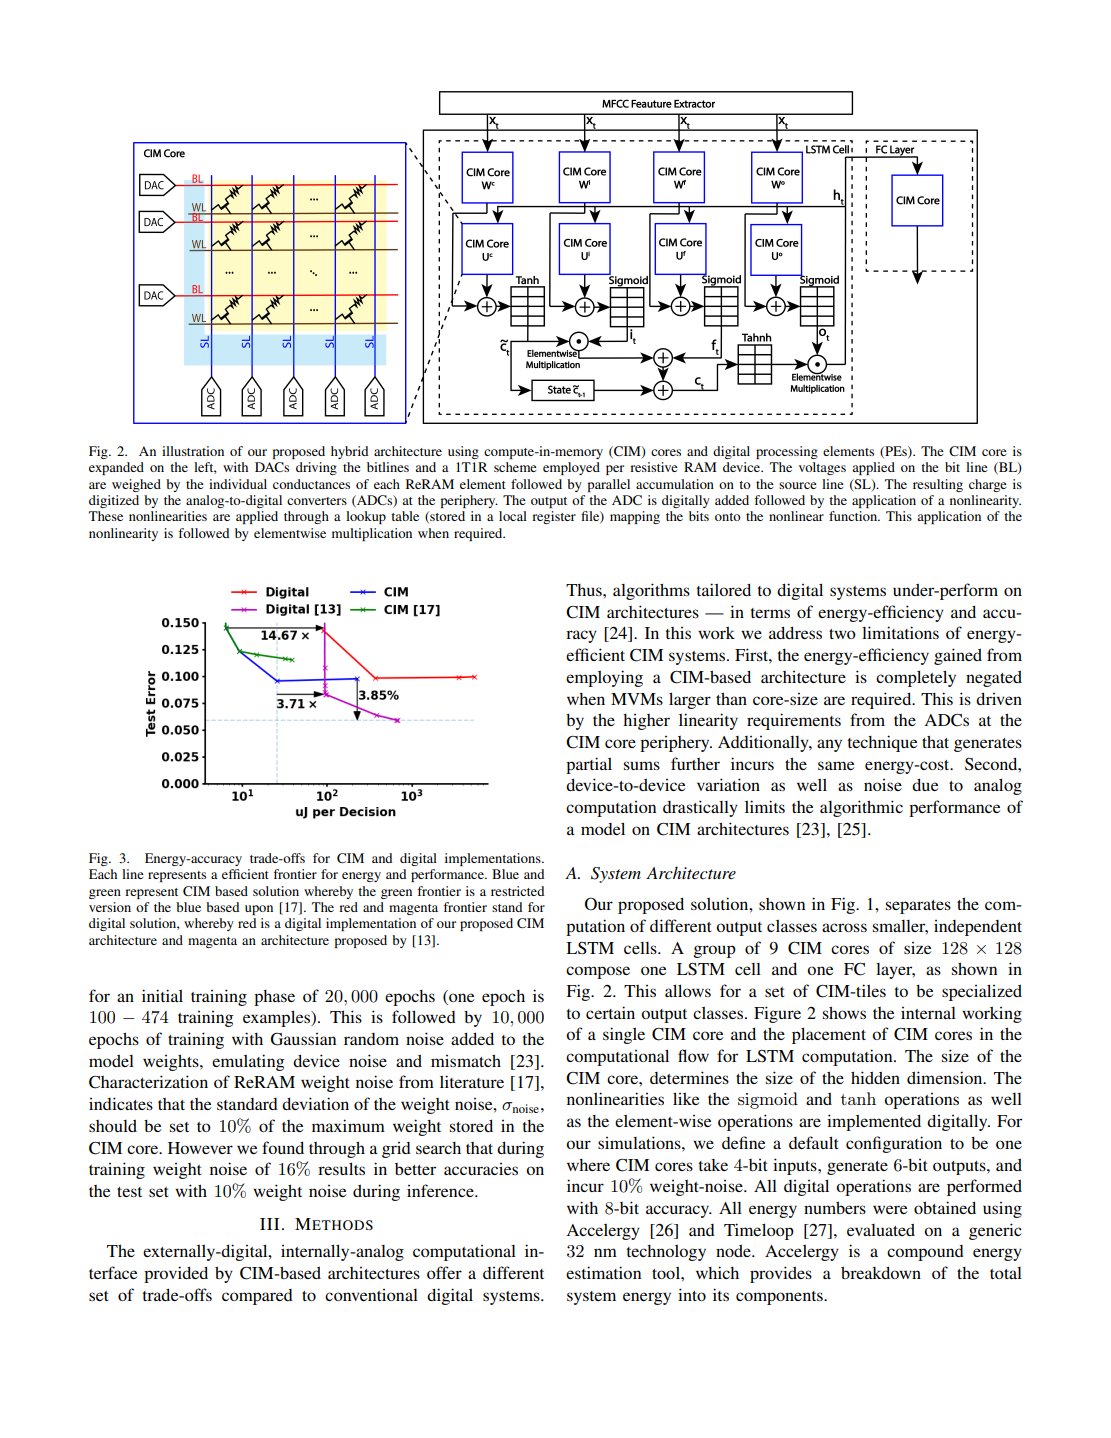  I want to click on hidden, so click(875, 1077).
